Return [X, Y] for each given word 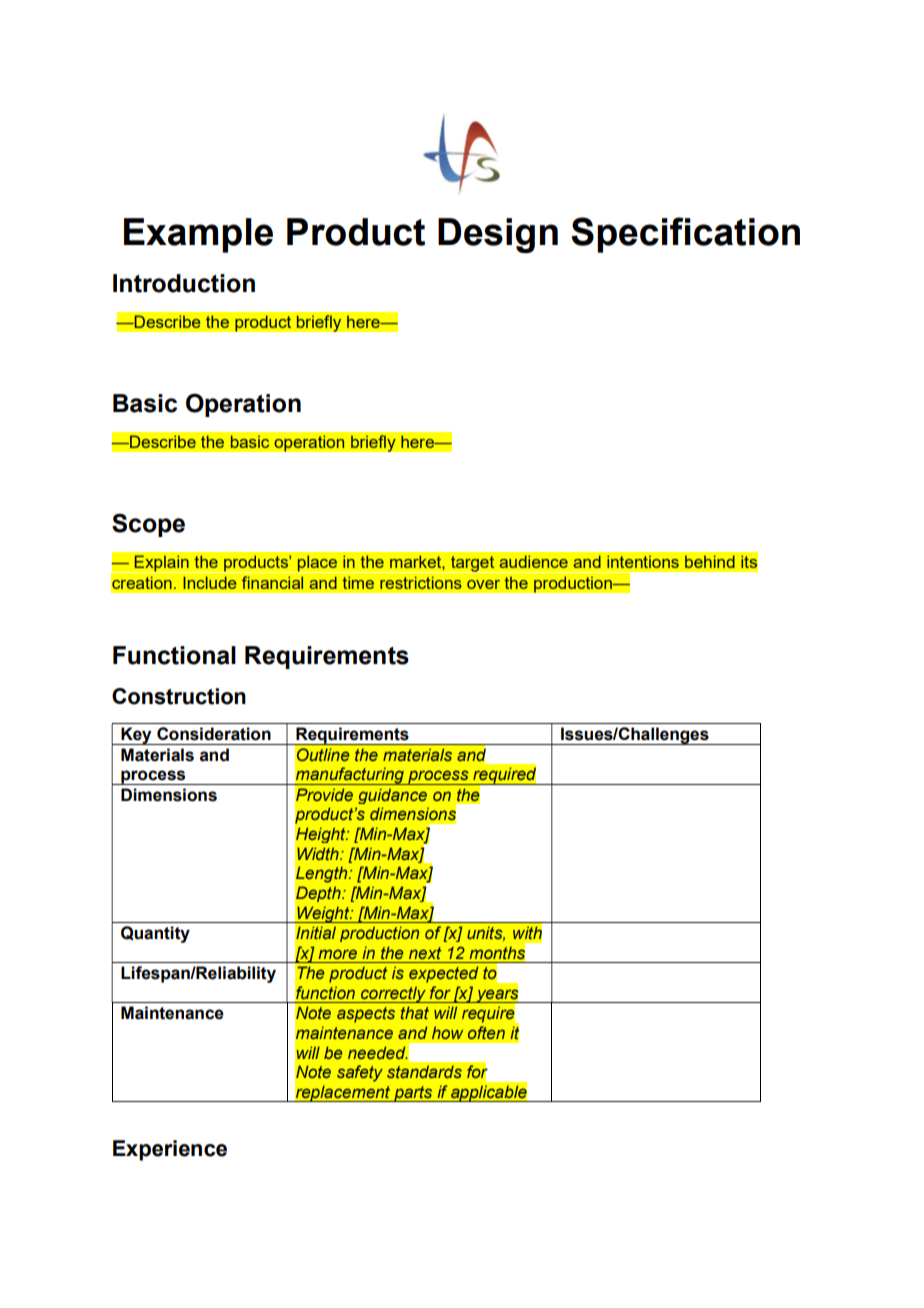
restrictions [421, 582]
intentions [643, 561]
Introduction [184, 283]
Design [498, 235]
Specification [685, 235]
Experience [170, 1150]
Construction [179, 696]
